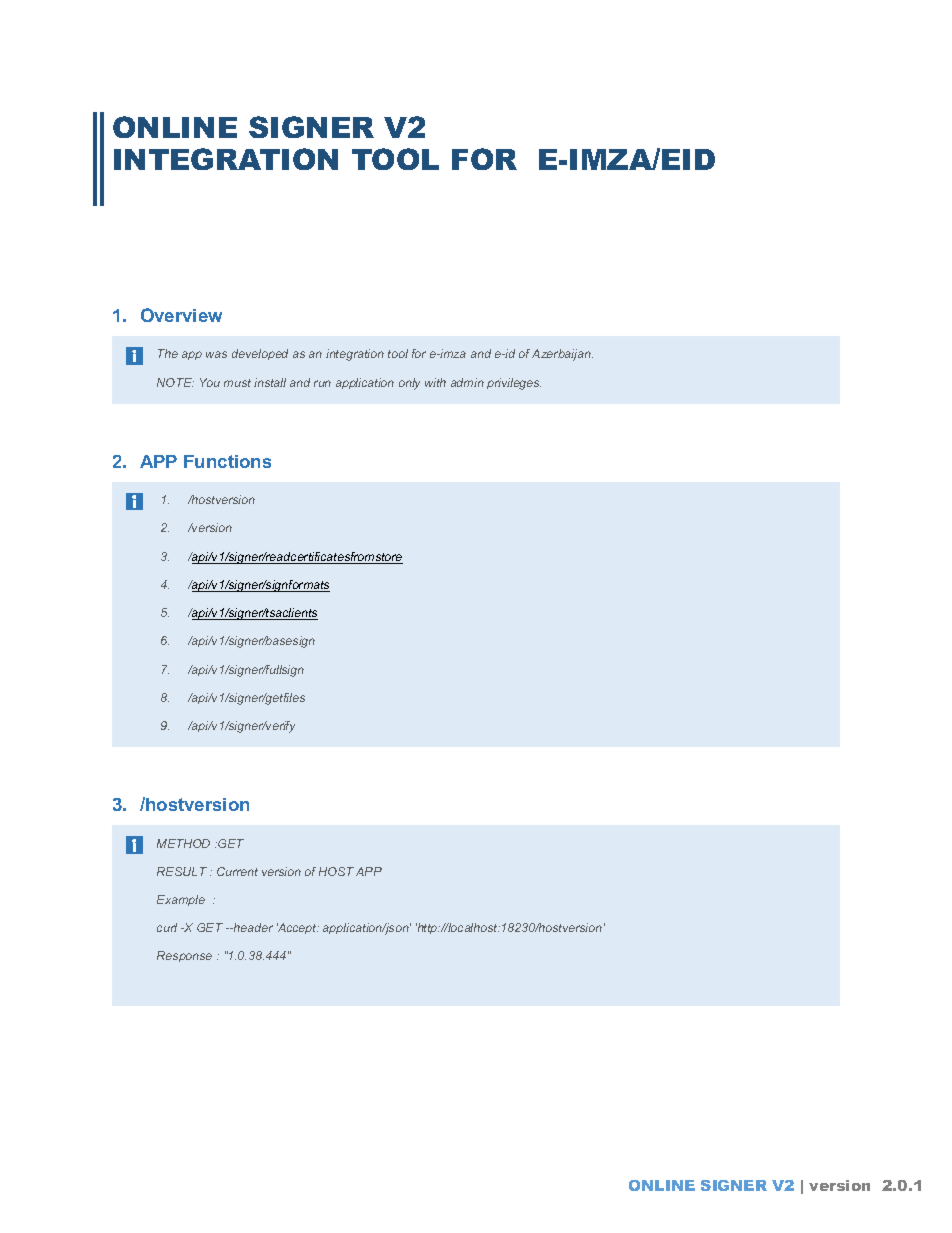 Image resolution: width=952 pixels, height=1233 pixels. Describe the element at coordinates (514, 384) in the screenshot. I see `privileges` at that location.
